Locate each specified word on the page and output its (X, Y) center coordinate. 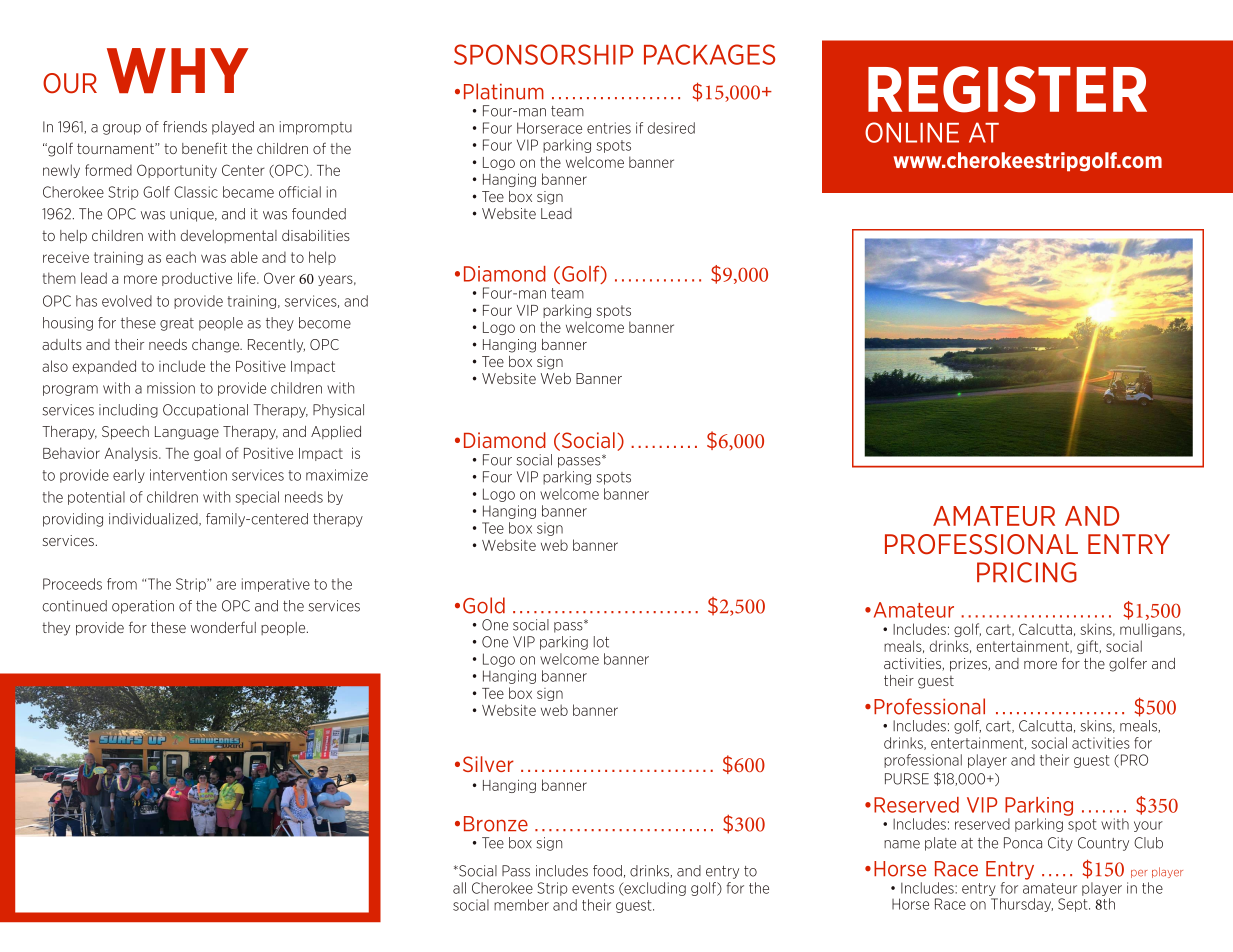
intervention (188, 475)
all (459, 888)
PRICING (1027, 572)
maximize (337, 475)
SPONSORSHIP (543, 54)
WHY (177, 70)
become (325, 323)
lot (601, 642)
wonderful (223, 627)
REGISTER (1007, 89)
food (607, 871)
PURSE (907, 779)
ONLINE (912, 132)
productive (197, 279)
